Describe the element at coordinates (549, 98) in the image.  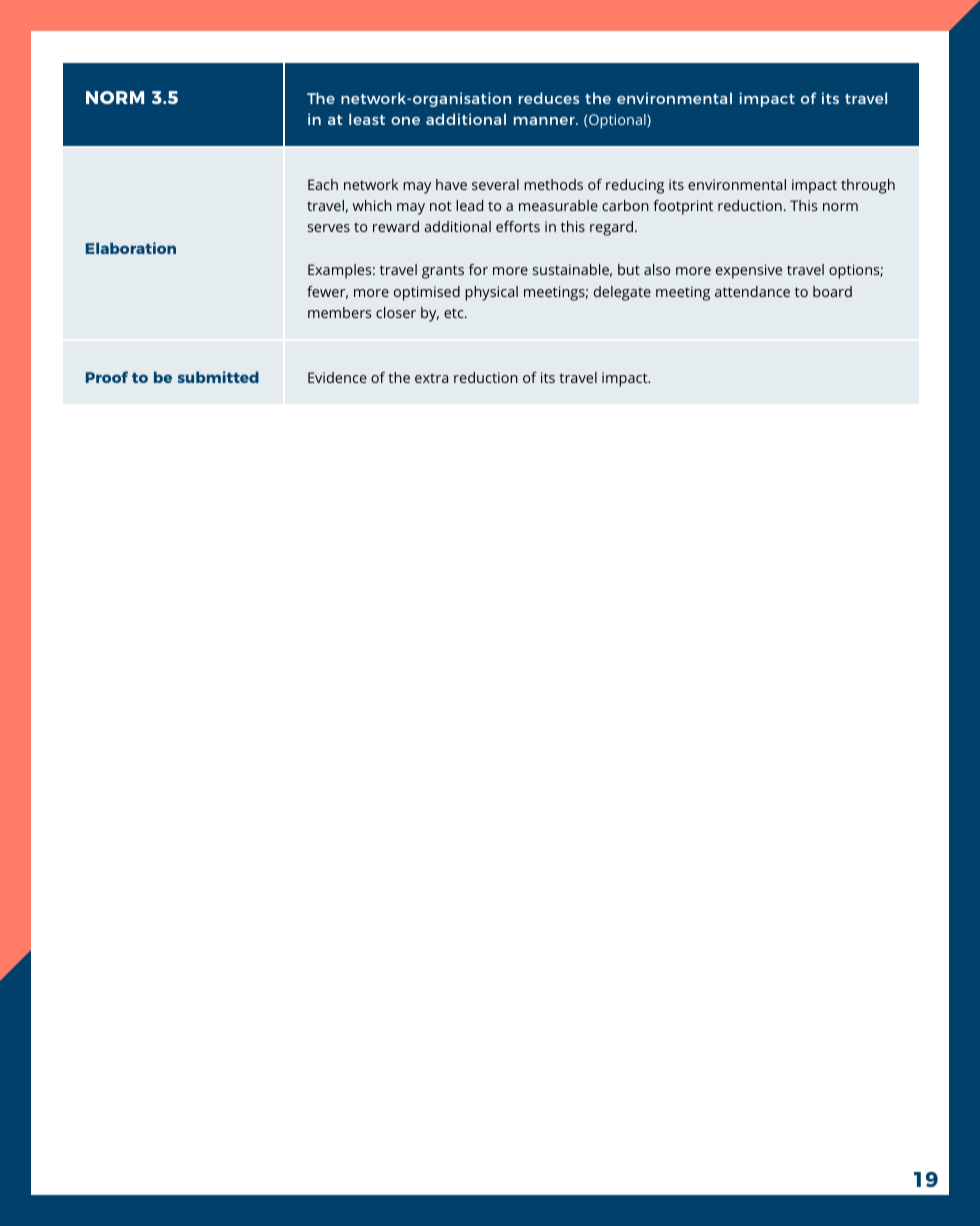
I see `reduces` at that location.
